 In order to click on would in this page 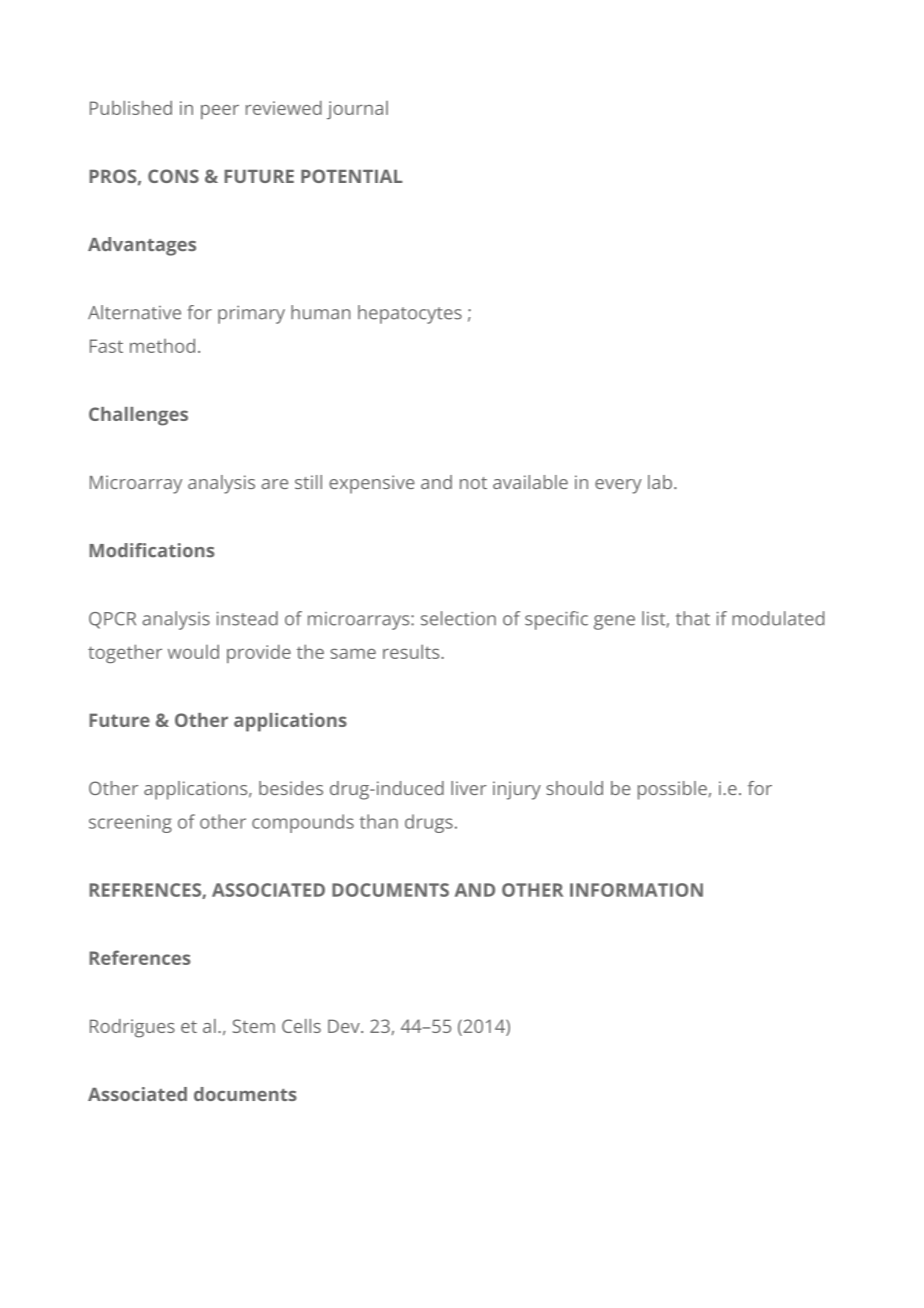, I will do `click(193, 651)`.
